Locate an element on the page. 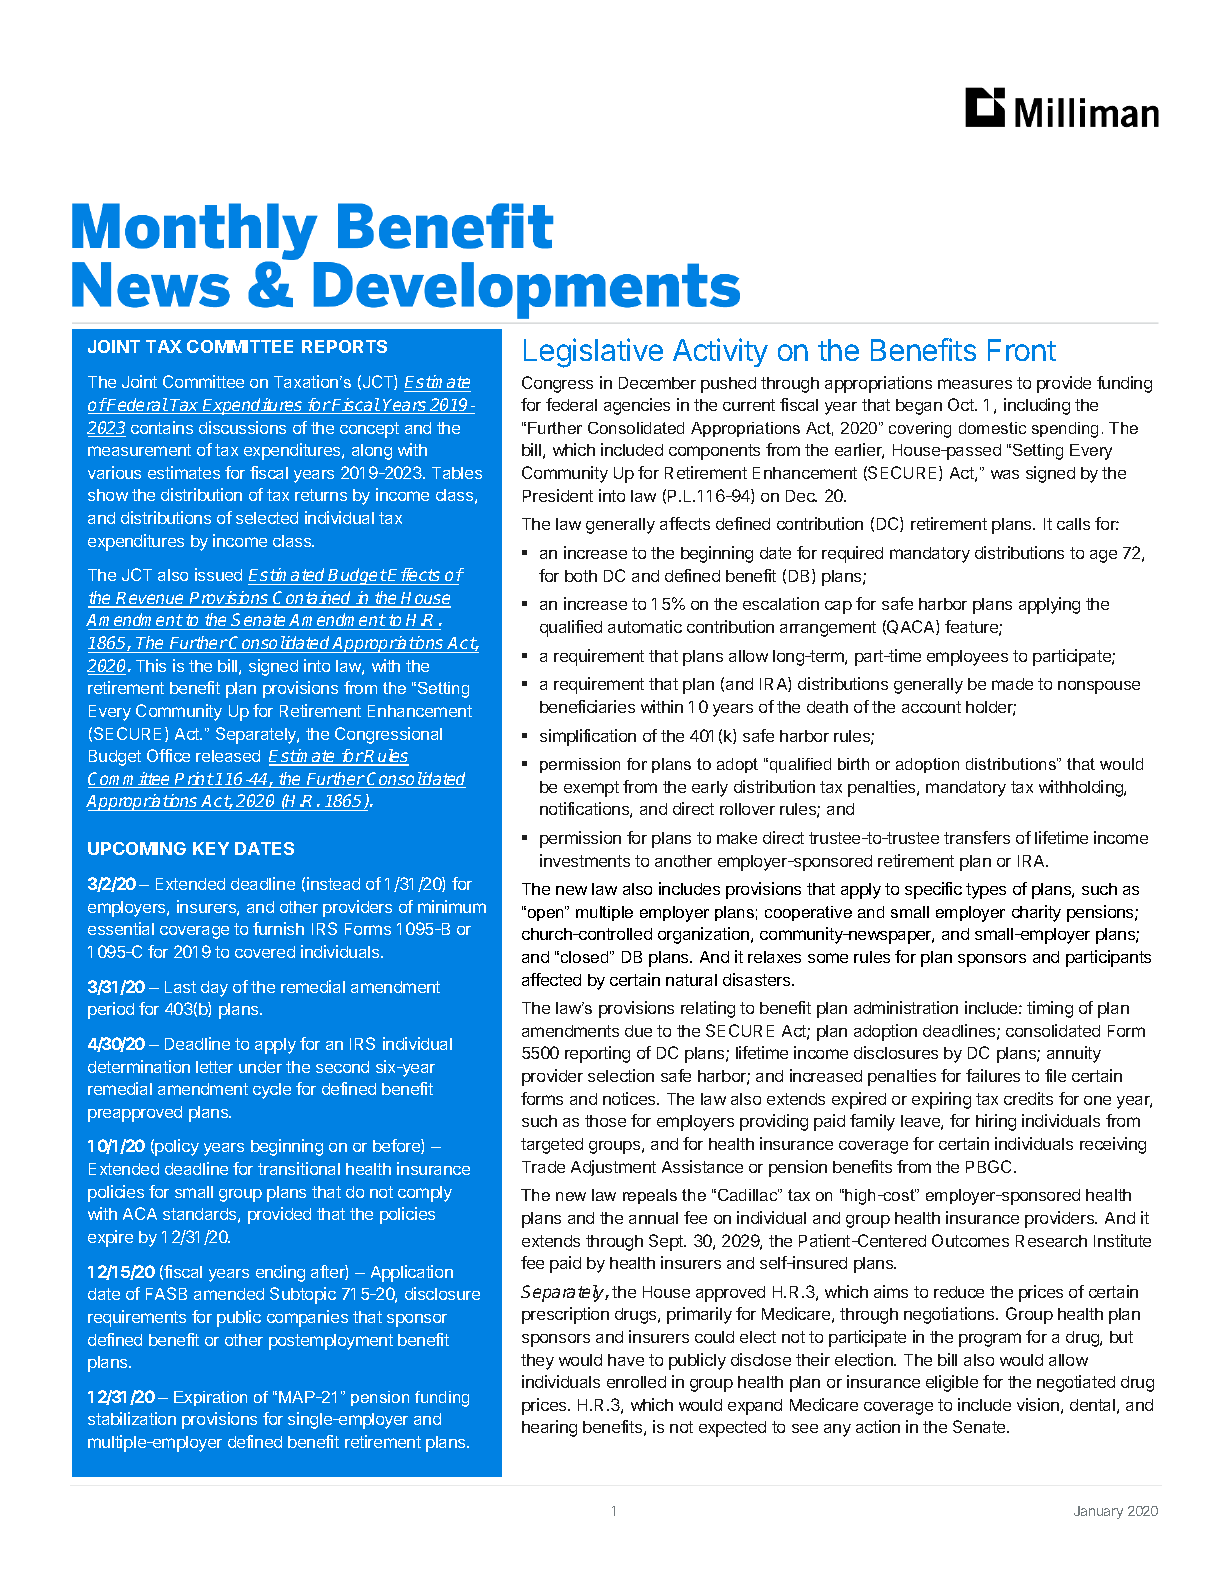  December is located at coordinates (657, 383).
